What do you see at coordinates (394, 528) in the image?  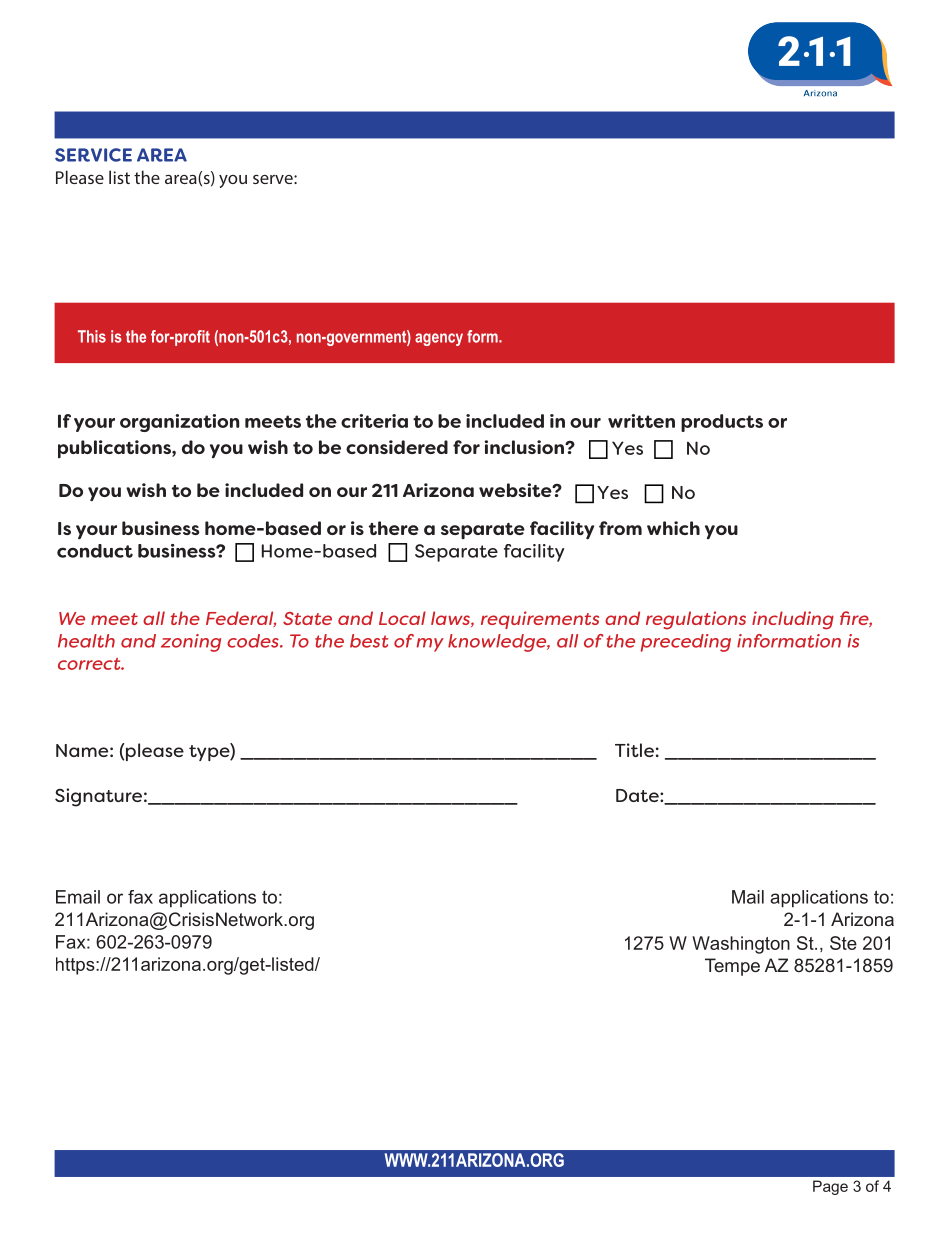 I see `there` at bounding box center [394, 528].
